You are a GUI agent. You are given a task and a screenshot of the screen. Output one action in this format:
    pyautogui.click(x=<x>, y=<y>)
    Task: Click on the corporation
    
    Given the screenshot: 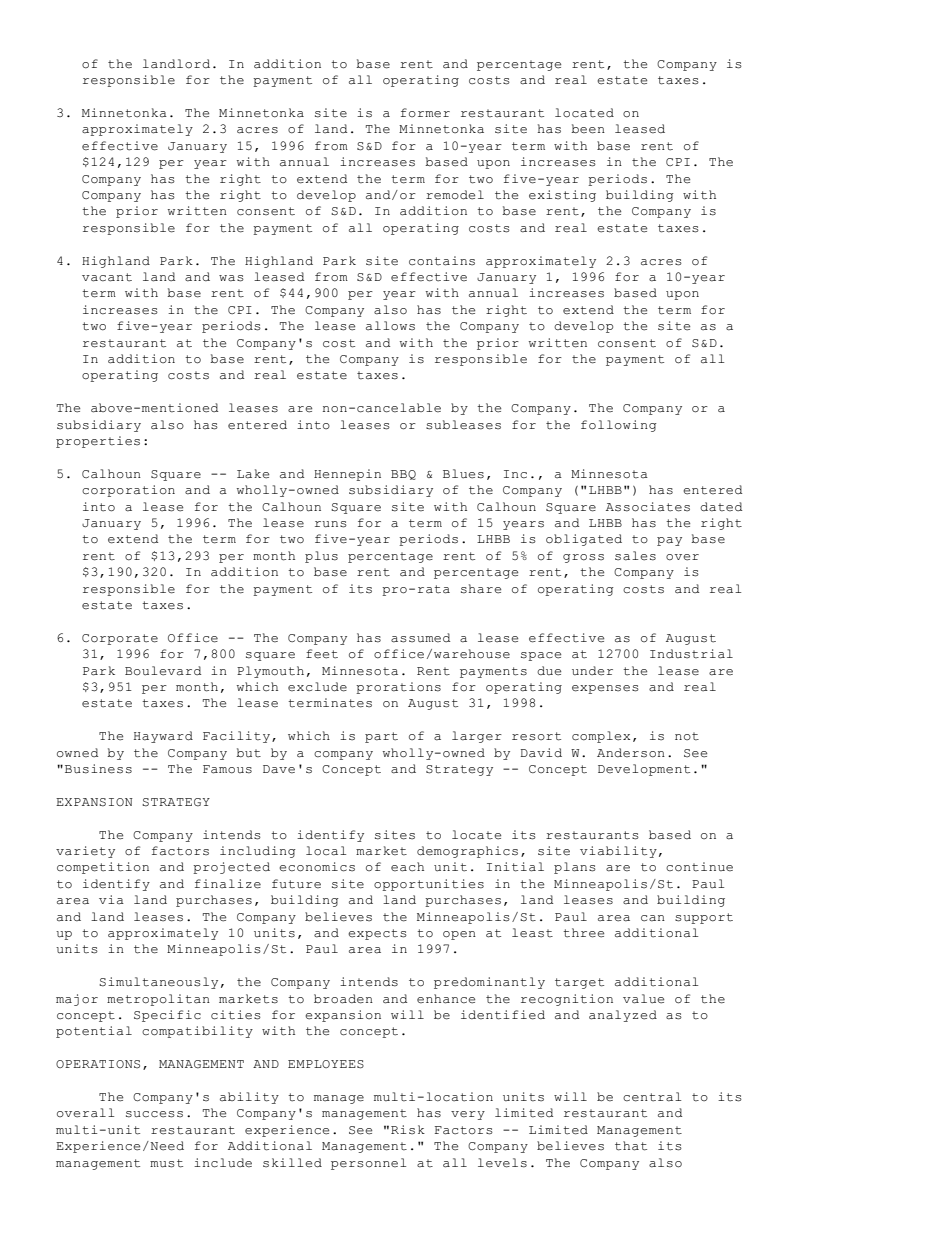 What is the action you would take?
    pyautogui.click(x=128, y=491)
